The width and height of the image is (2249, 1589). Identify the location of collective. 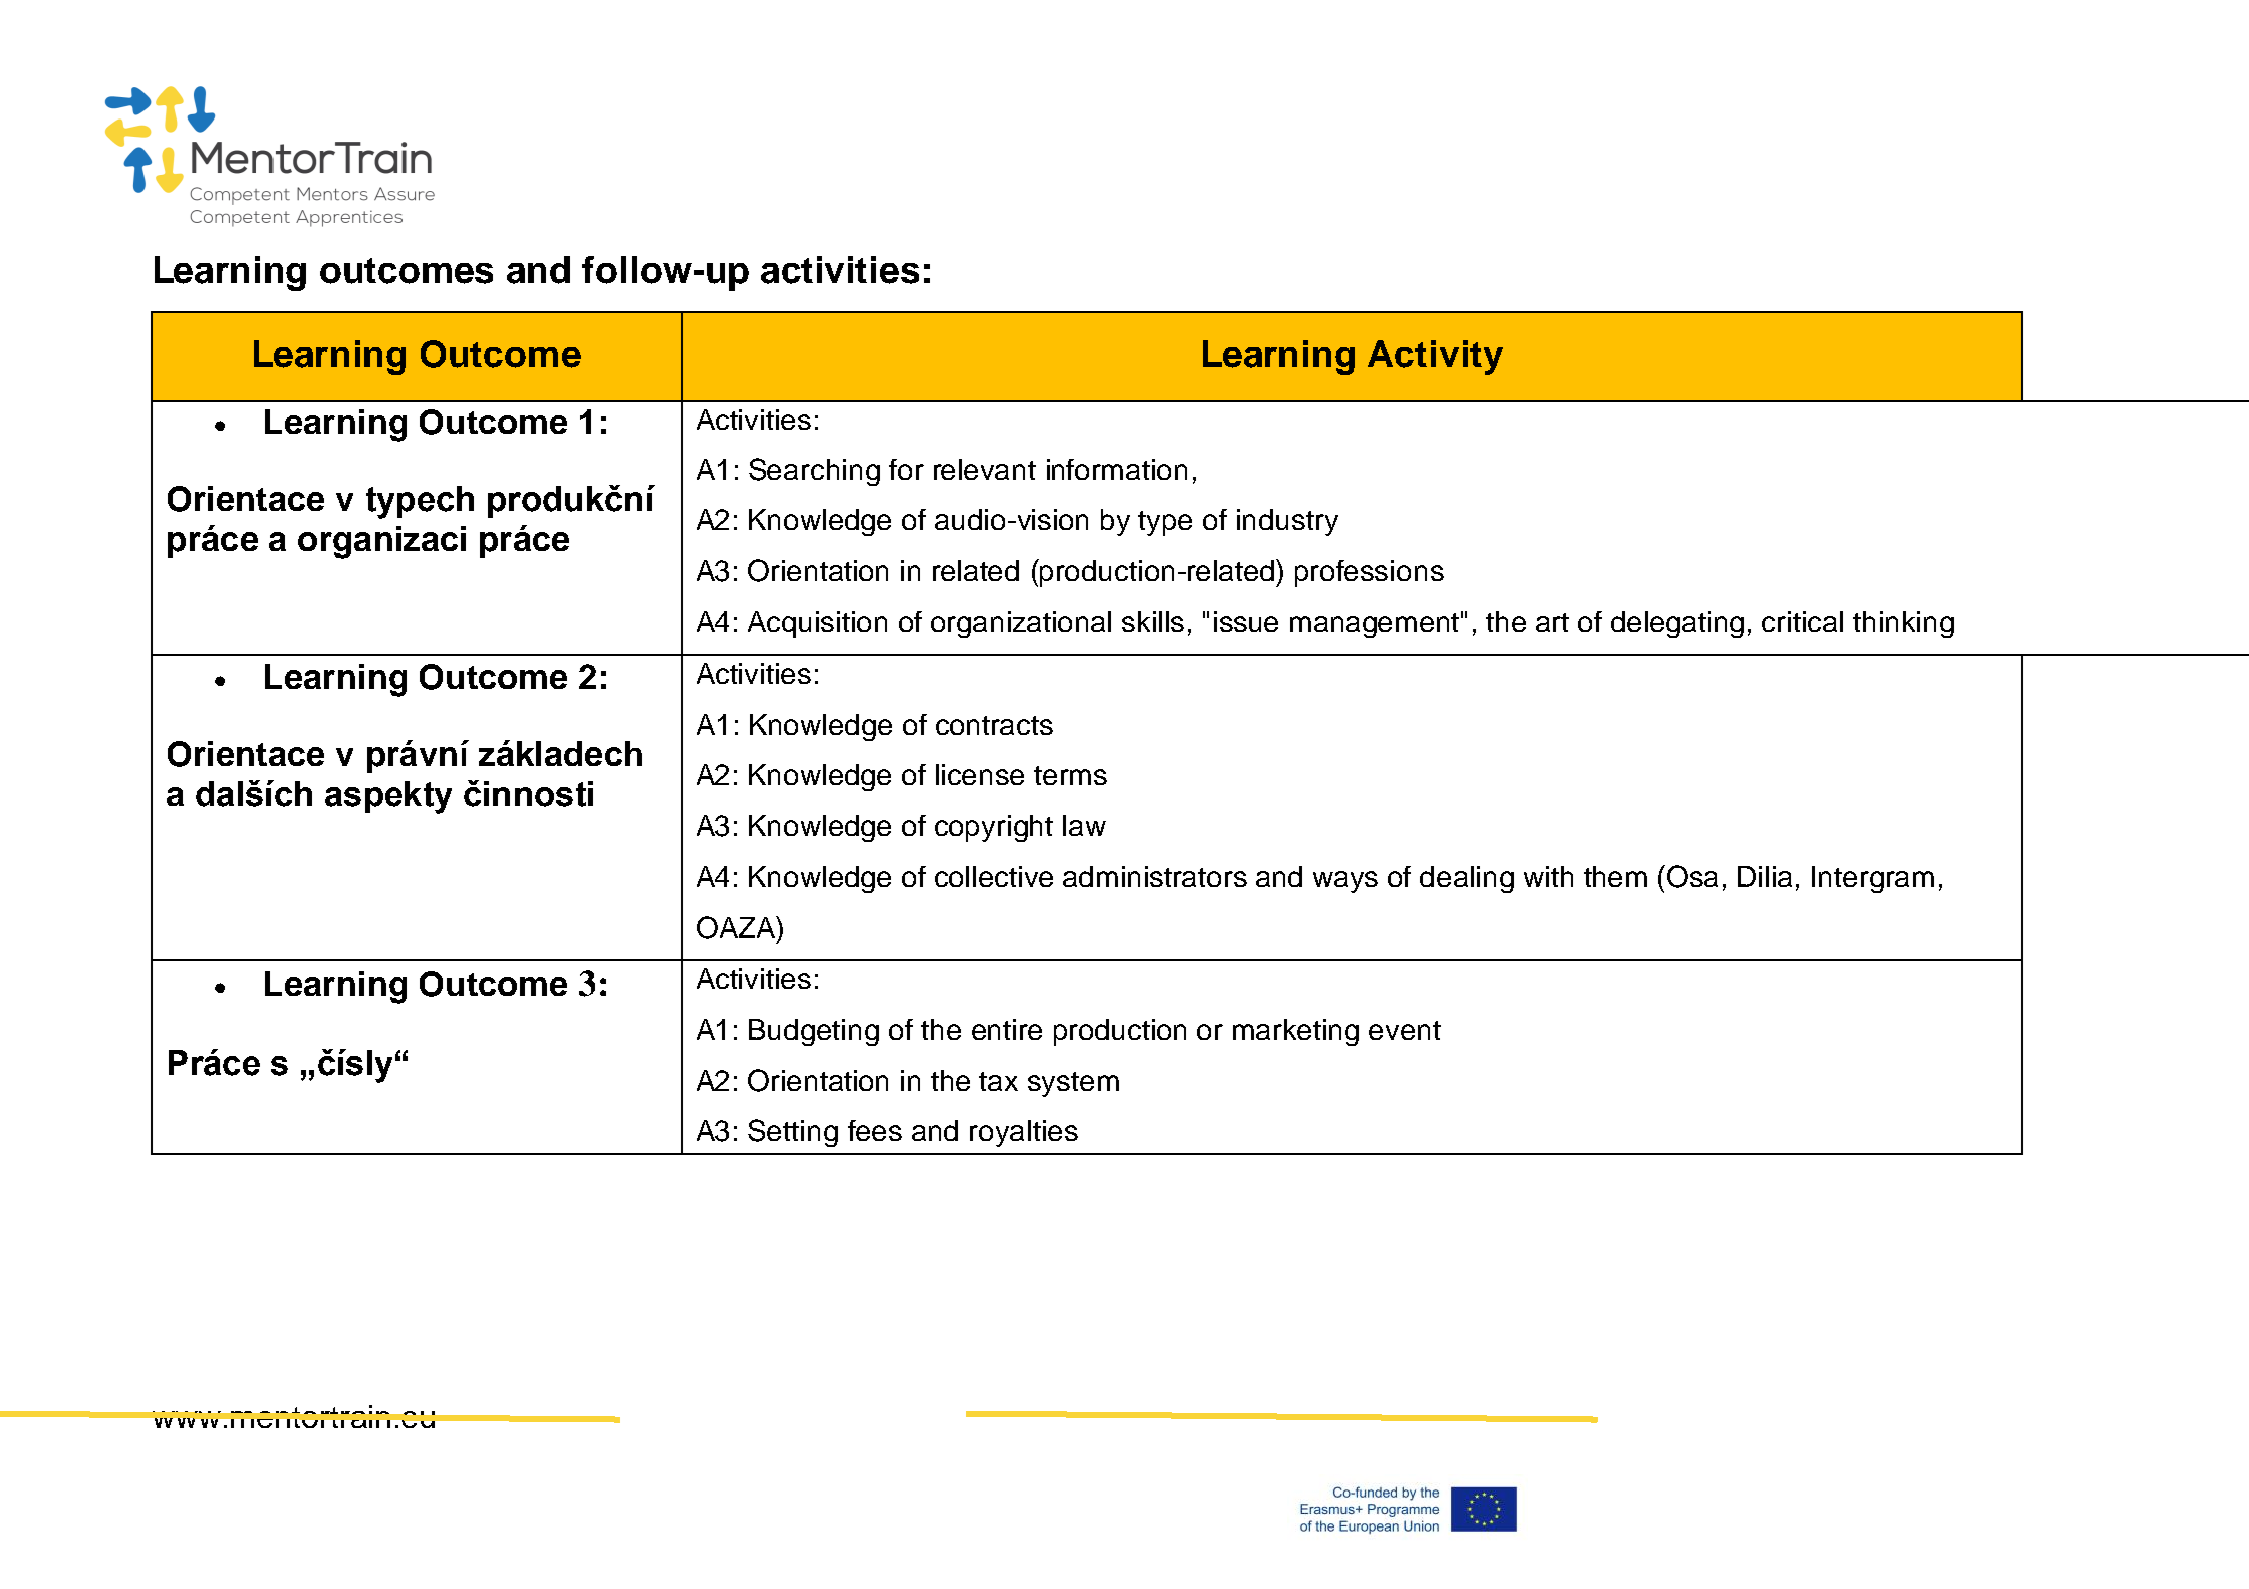
(994, 876).
